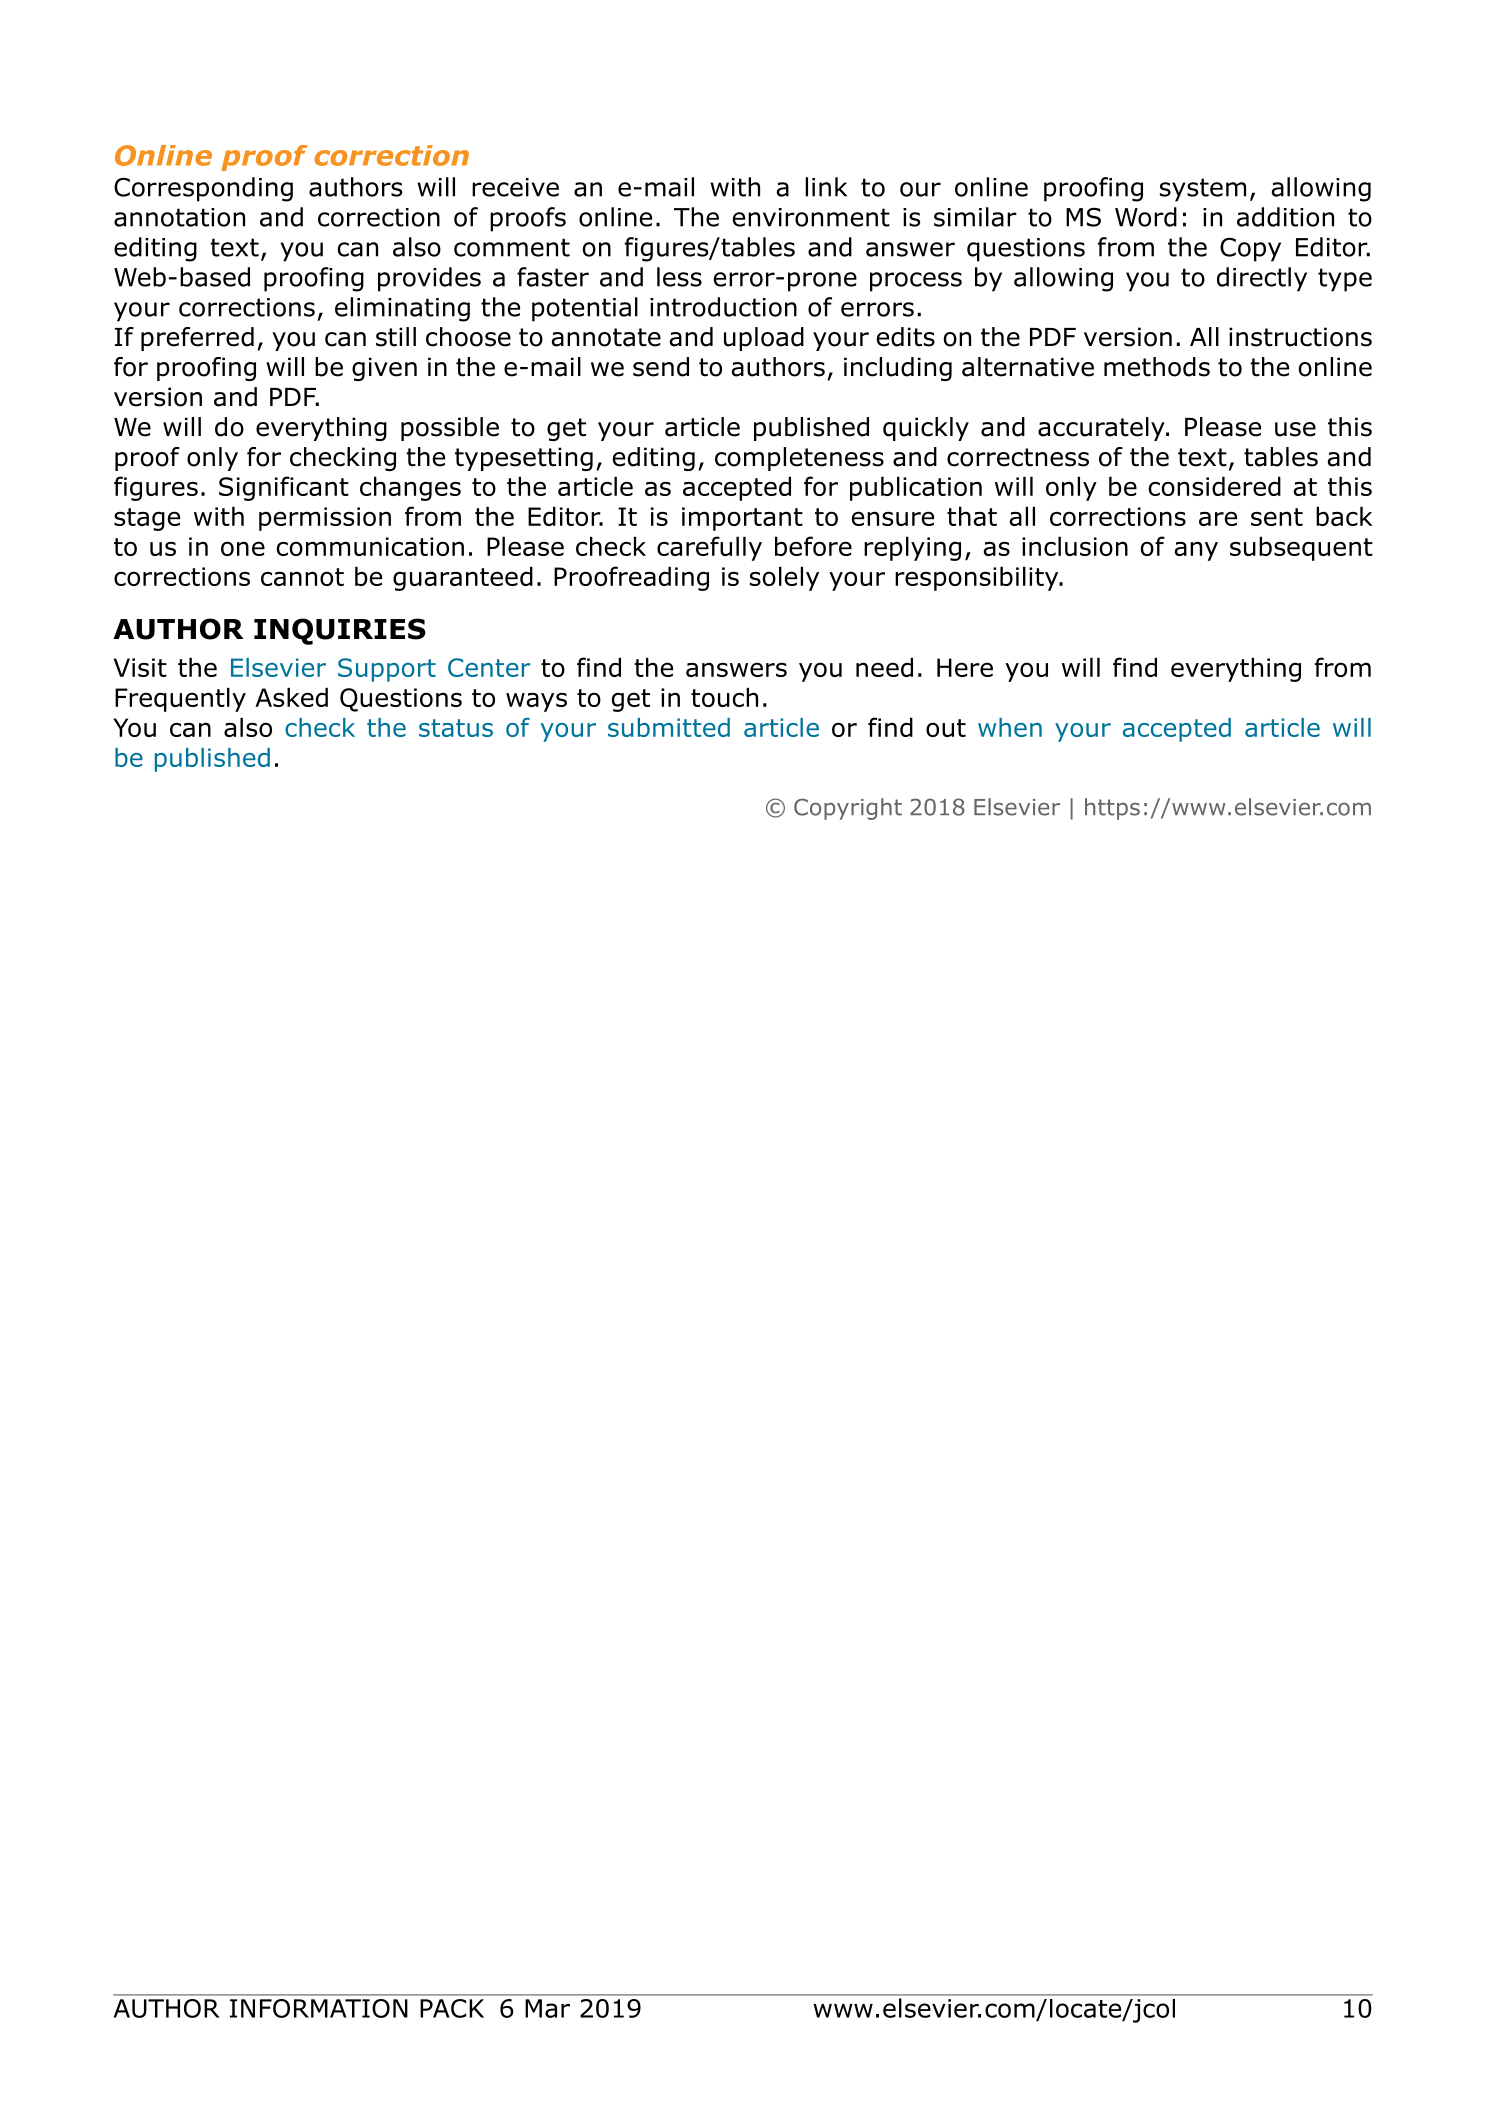 The width and height of the screenshot is (1486, 2101). What do you see at coordinates (180, 699) in the screenshot?
I see `Frequently` at bounding box center [180, 699].
